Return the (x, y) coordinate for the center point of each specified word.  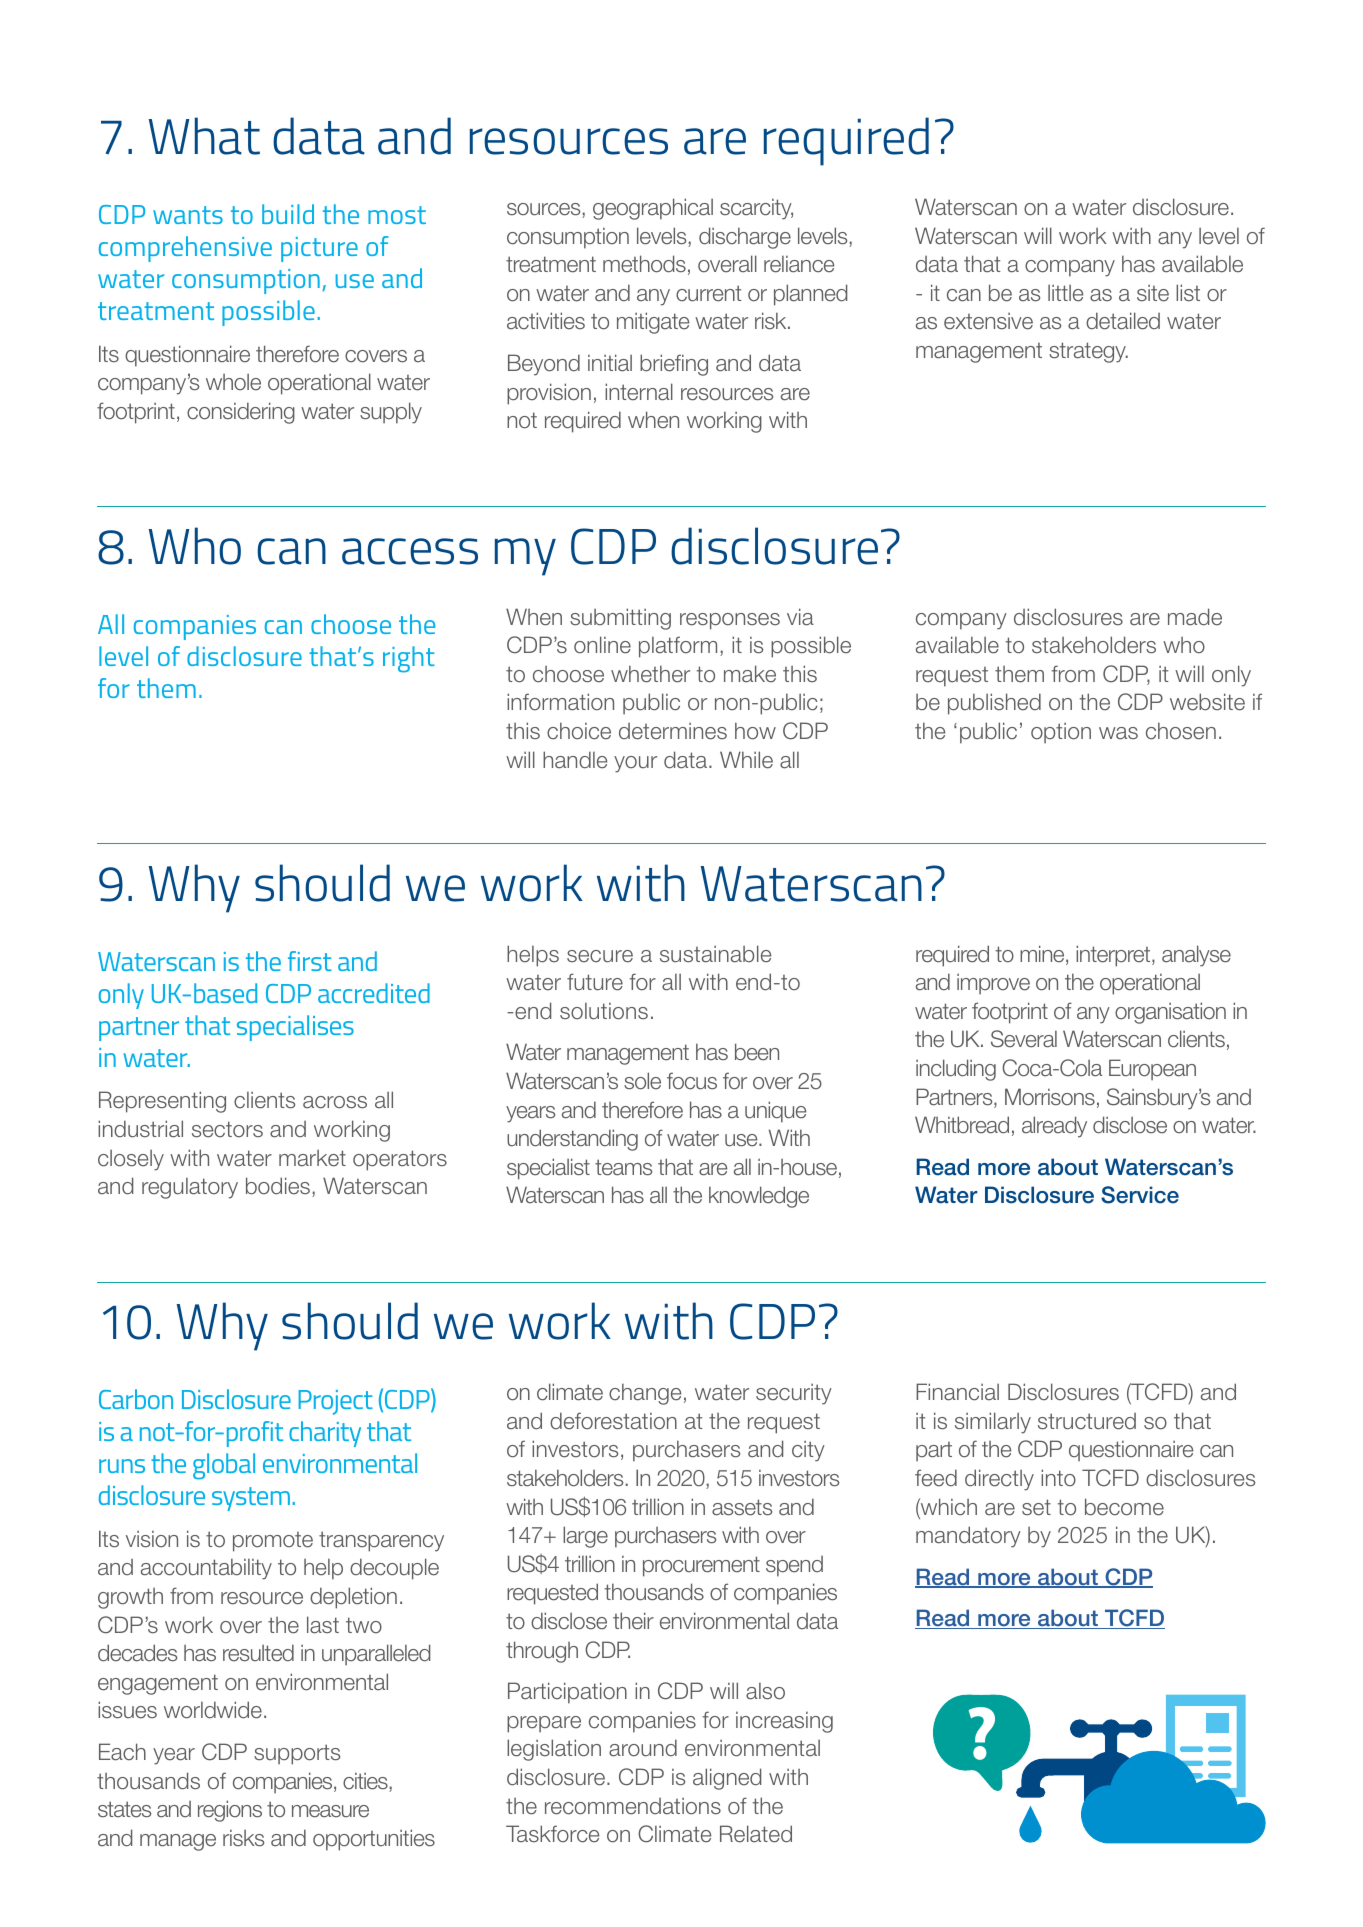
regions (230, 1811)
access (410, 551)
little (1065, 293)
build (288, 214)
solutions (604, 1011)
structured (1087, 1421)
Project (336, 1402)
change (645, 1394)
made (1195, 617)
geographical (653, 209)
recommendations (633, 1806)
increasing (784, 1722)
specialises (295, 1028)
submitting (620, 619)
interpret (1114, 956)
